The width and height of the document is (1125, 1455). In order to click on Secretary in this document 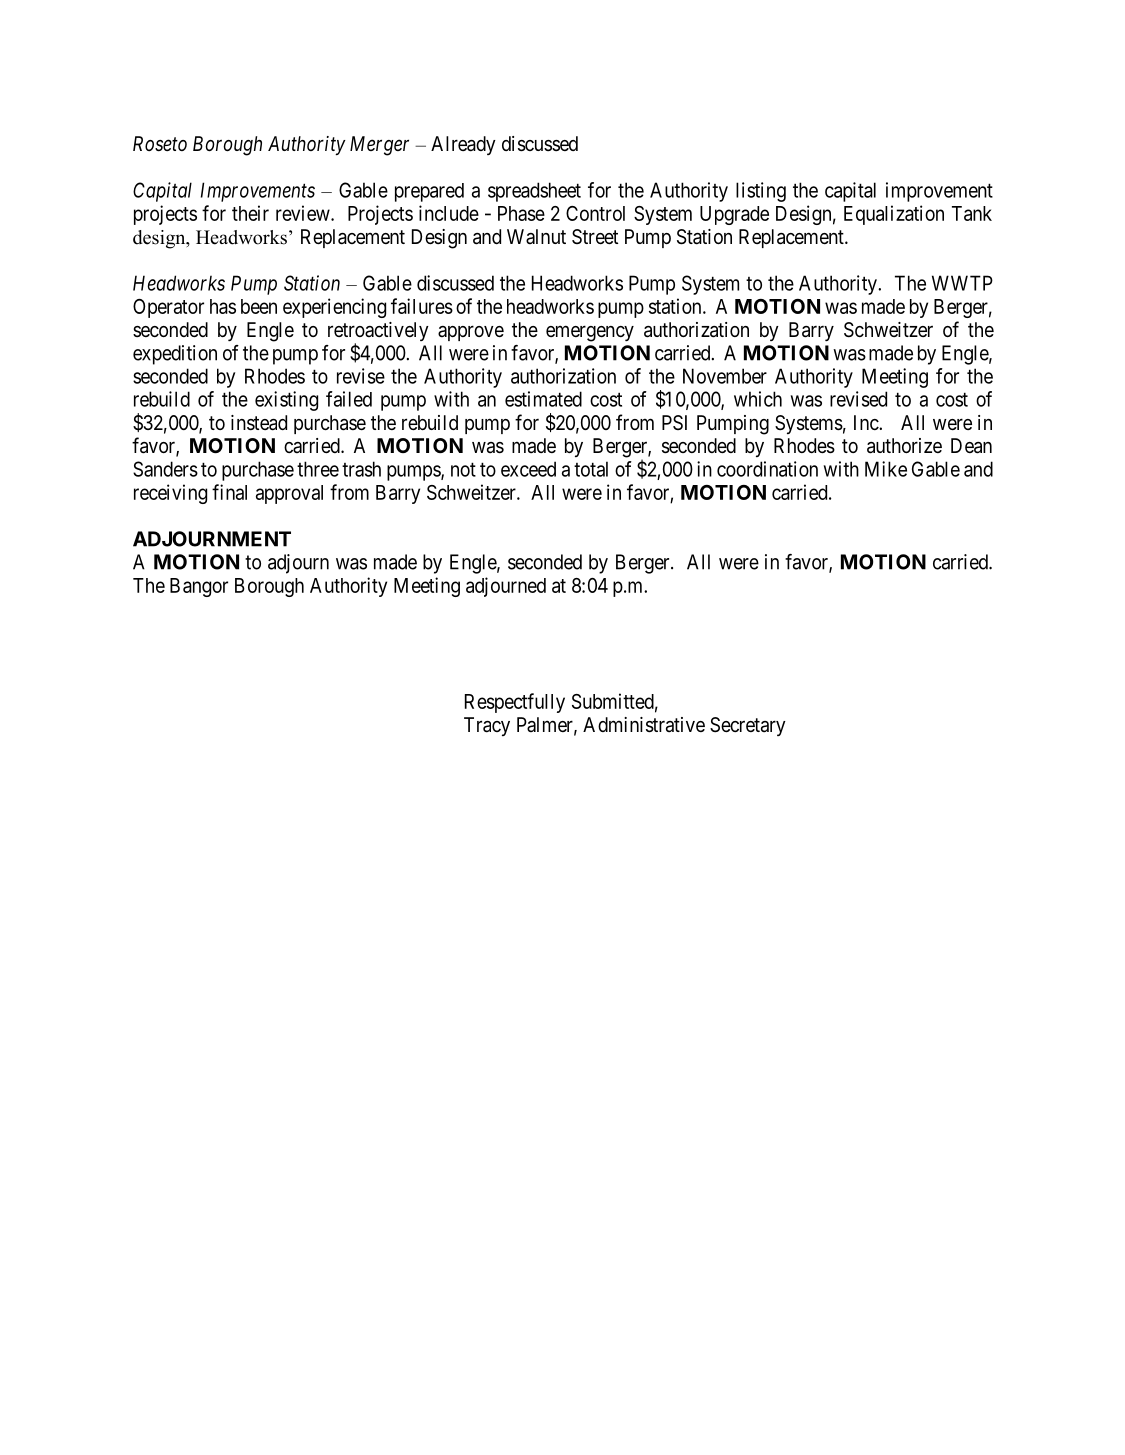, I will do `click(748, 726)`.
